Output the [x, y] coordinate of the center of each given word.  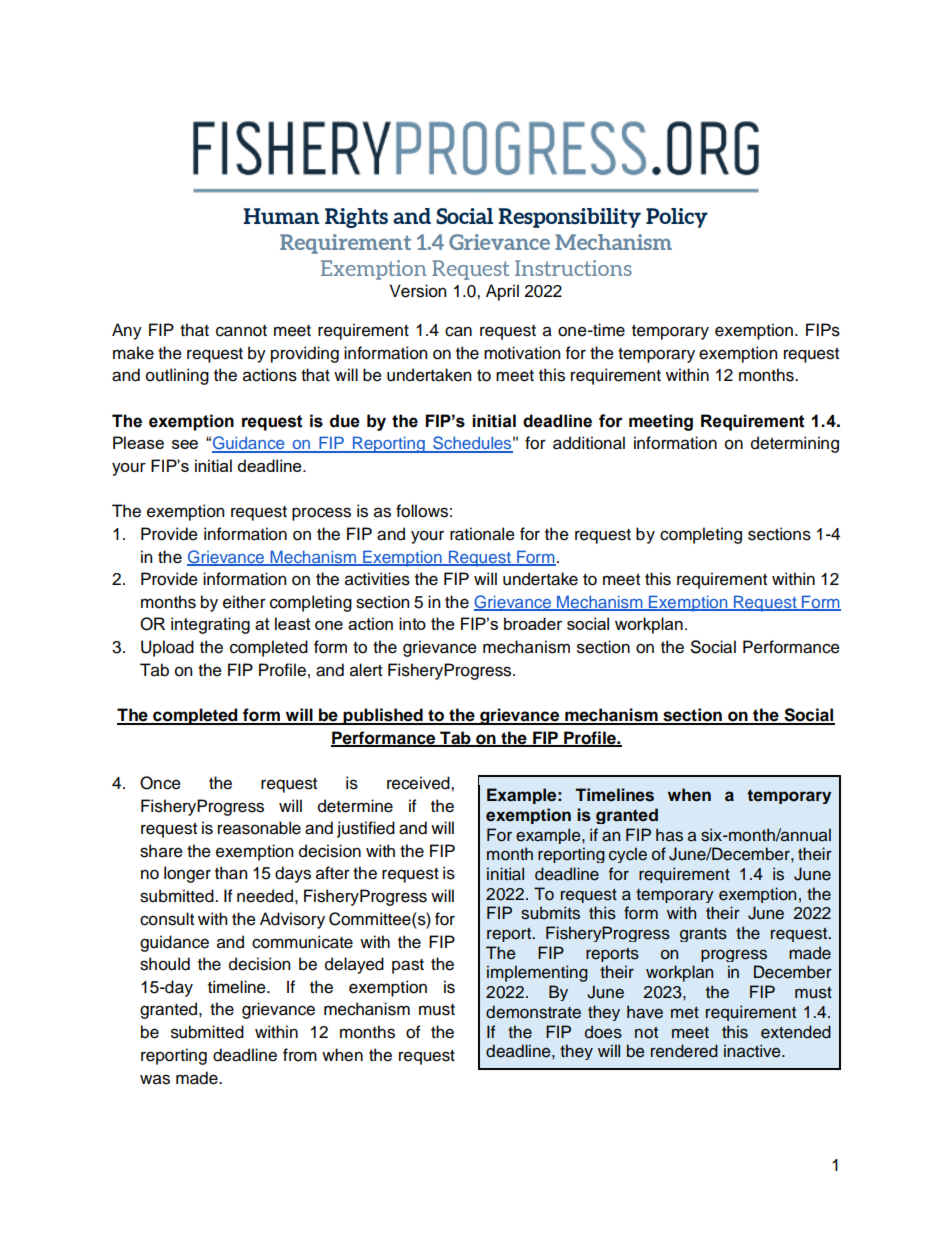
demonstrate [533, 1012]
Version [418, 291]
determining [795, 444]
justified [366, 829]
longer [187, 874]
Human [281, 216]
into [412, 623]
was [155, 1079]
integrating [210, 625]
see [185, 444]
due [345, 421]
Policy [677, 218]
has [669, 835]
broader [533, 623]
